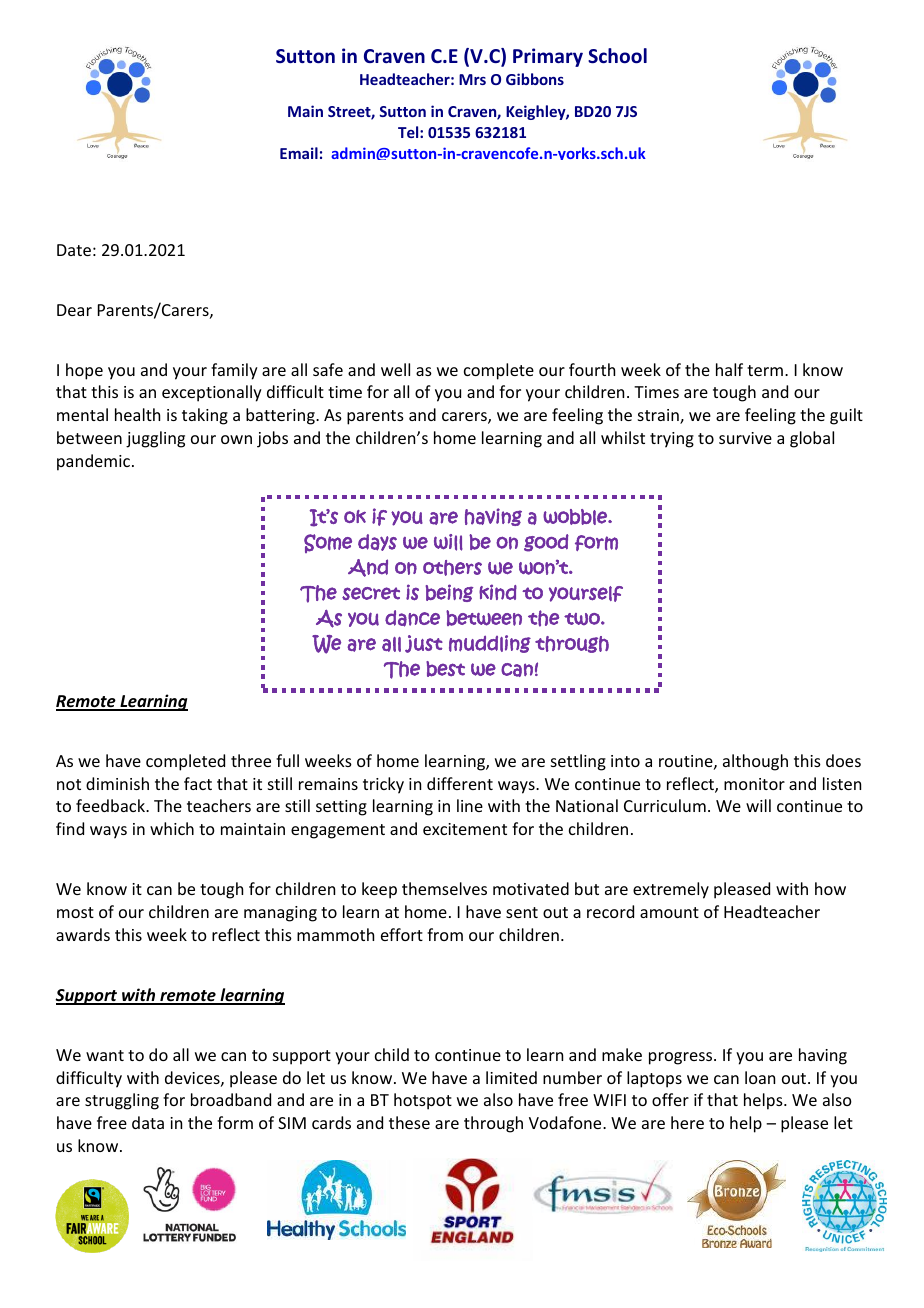  What do you see at coordinates (617, 56) in the page?
I see `School` at bounding box center [617, 56].
